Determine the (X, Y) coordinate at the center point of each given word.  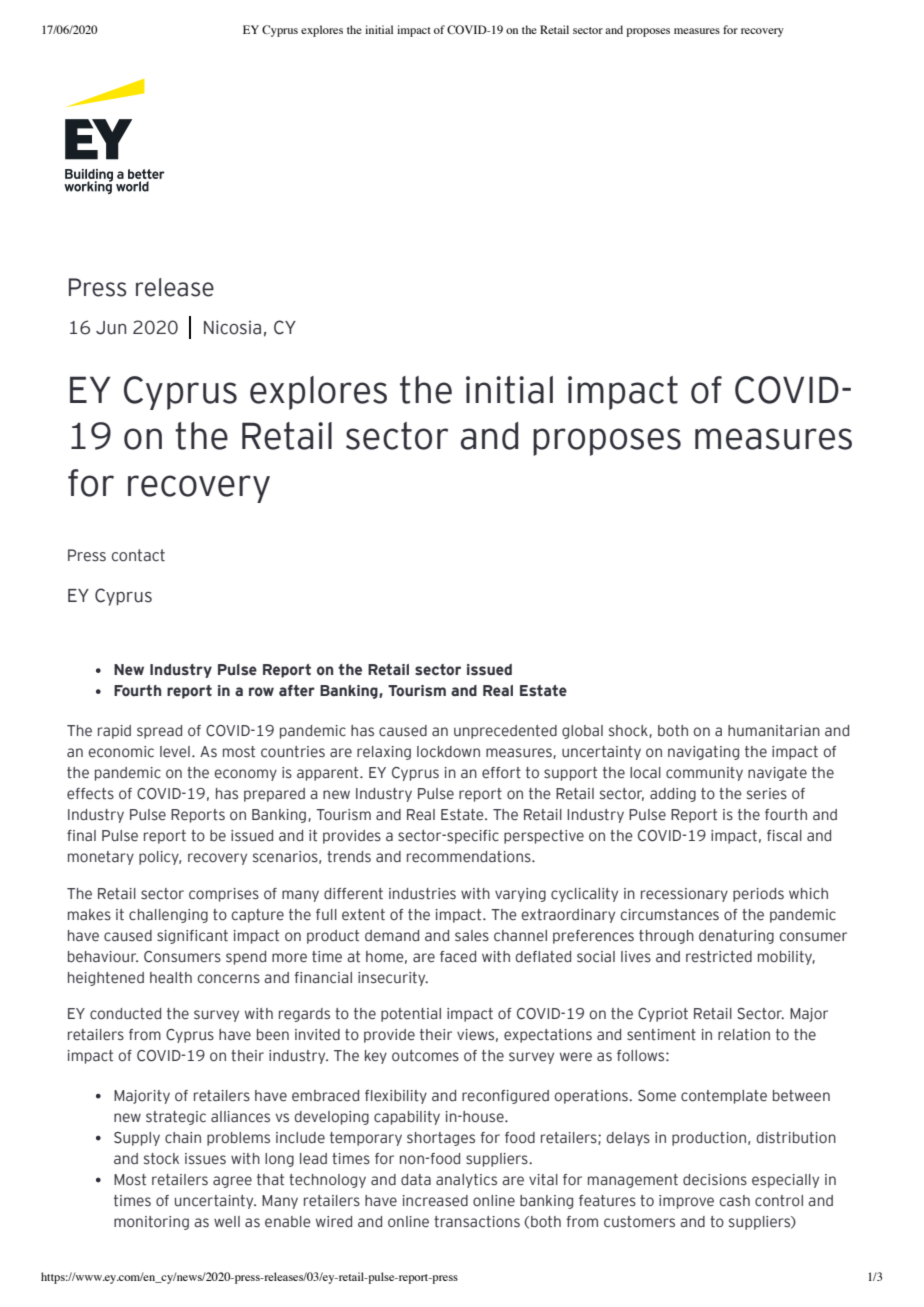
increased (435, 1201)
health (171, 978)
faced (458, 957)
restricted (719, 957)
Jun (111, 328)
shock (629, 731)
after (297, 691)
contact (138, 555)
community (704, 774)
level (175, 751)
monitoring (151, 1223)
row (261, 692)
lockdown (448, 752)
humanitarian (774, 731)
